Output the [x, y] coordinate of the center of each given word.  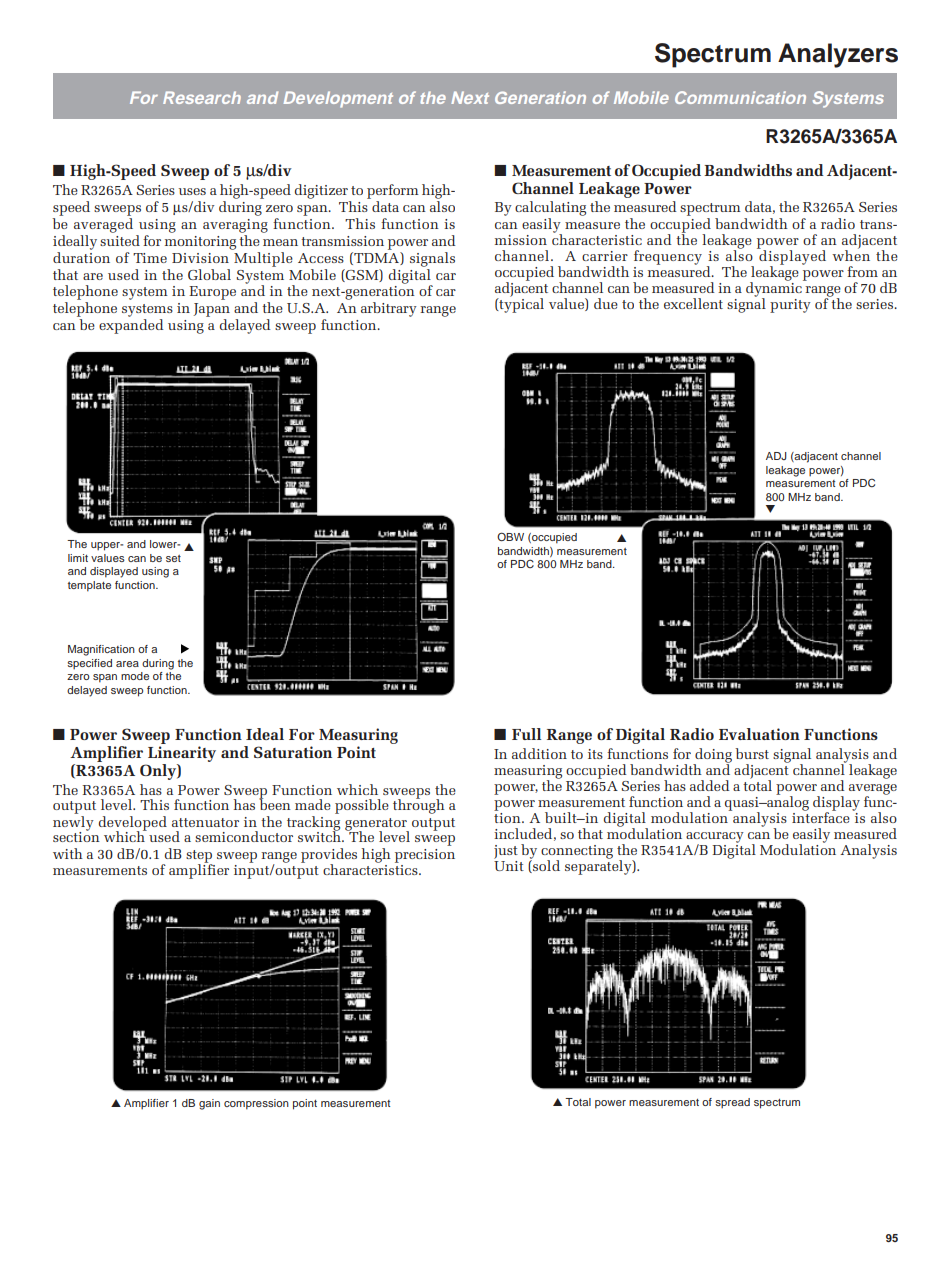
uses [192, 191]
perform [393, 193]
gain [209, 1104]
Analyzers [838, 55]
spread [732, 1103]
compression [256, 1104]
